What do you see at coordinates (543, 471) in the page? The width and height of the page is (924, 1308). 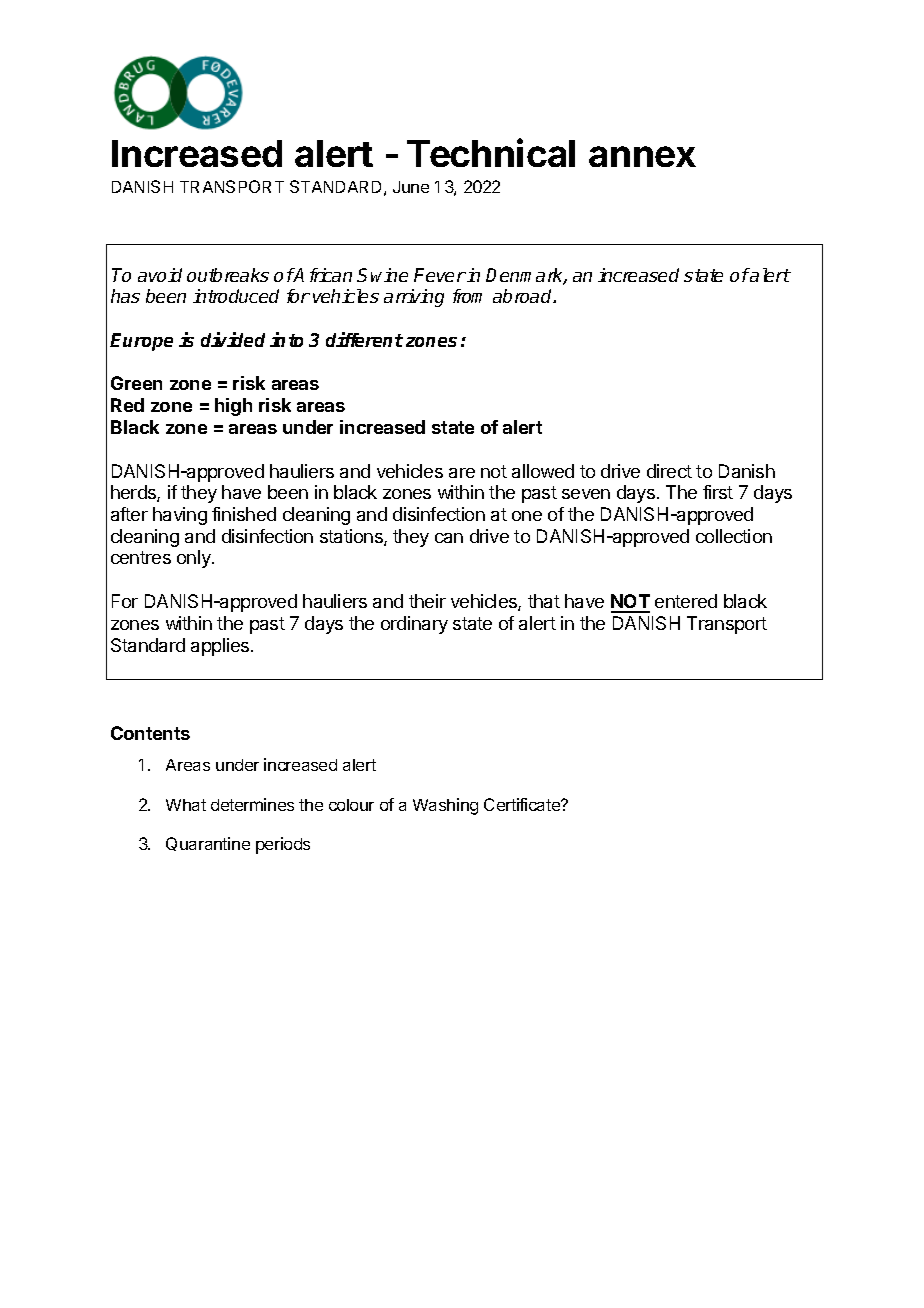 I see `allowed` at bounding box center [543, 471].
